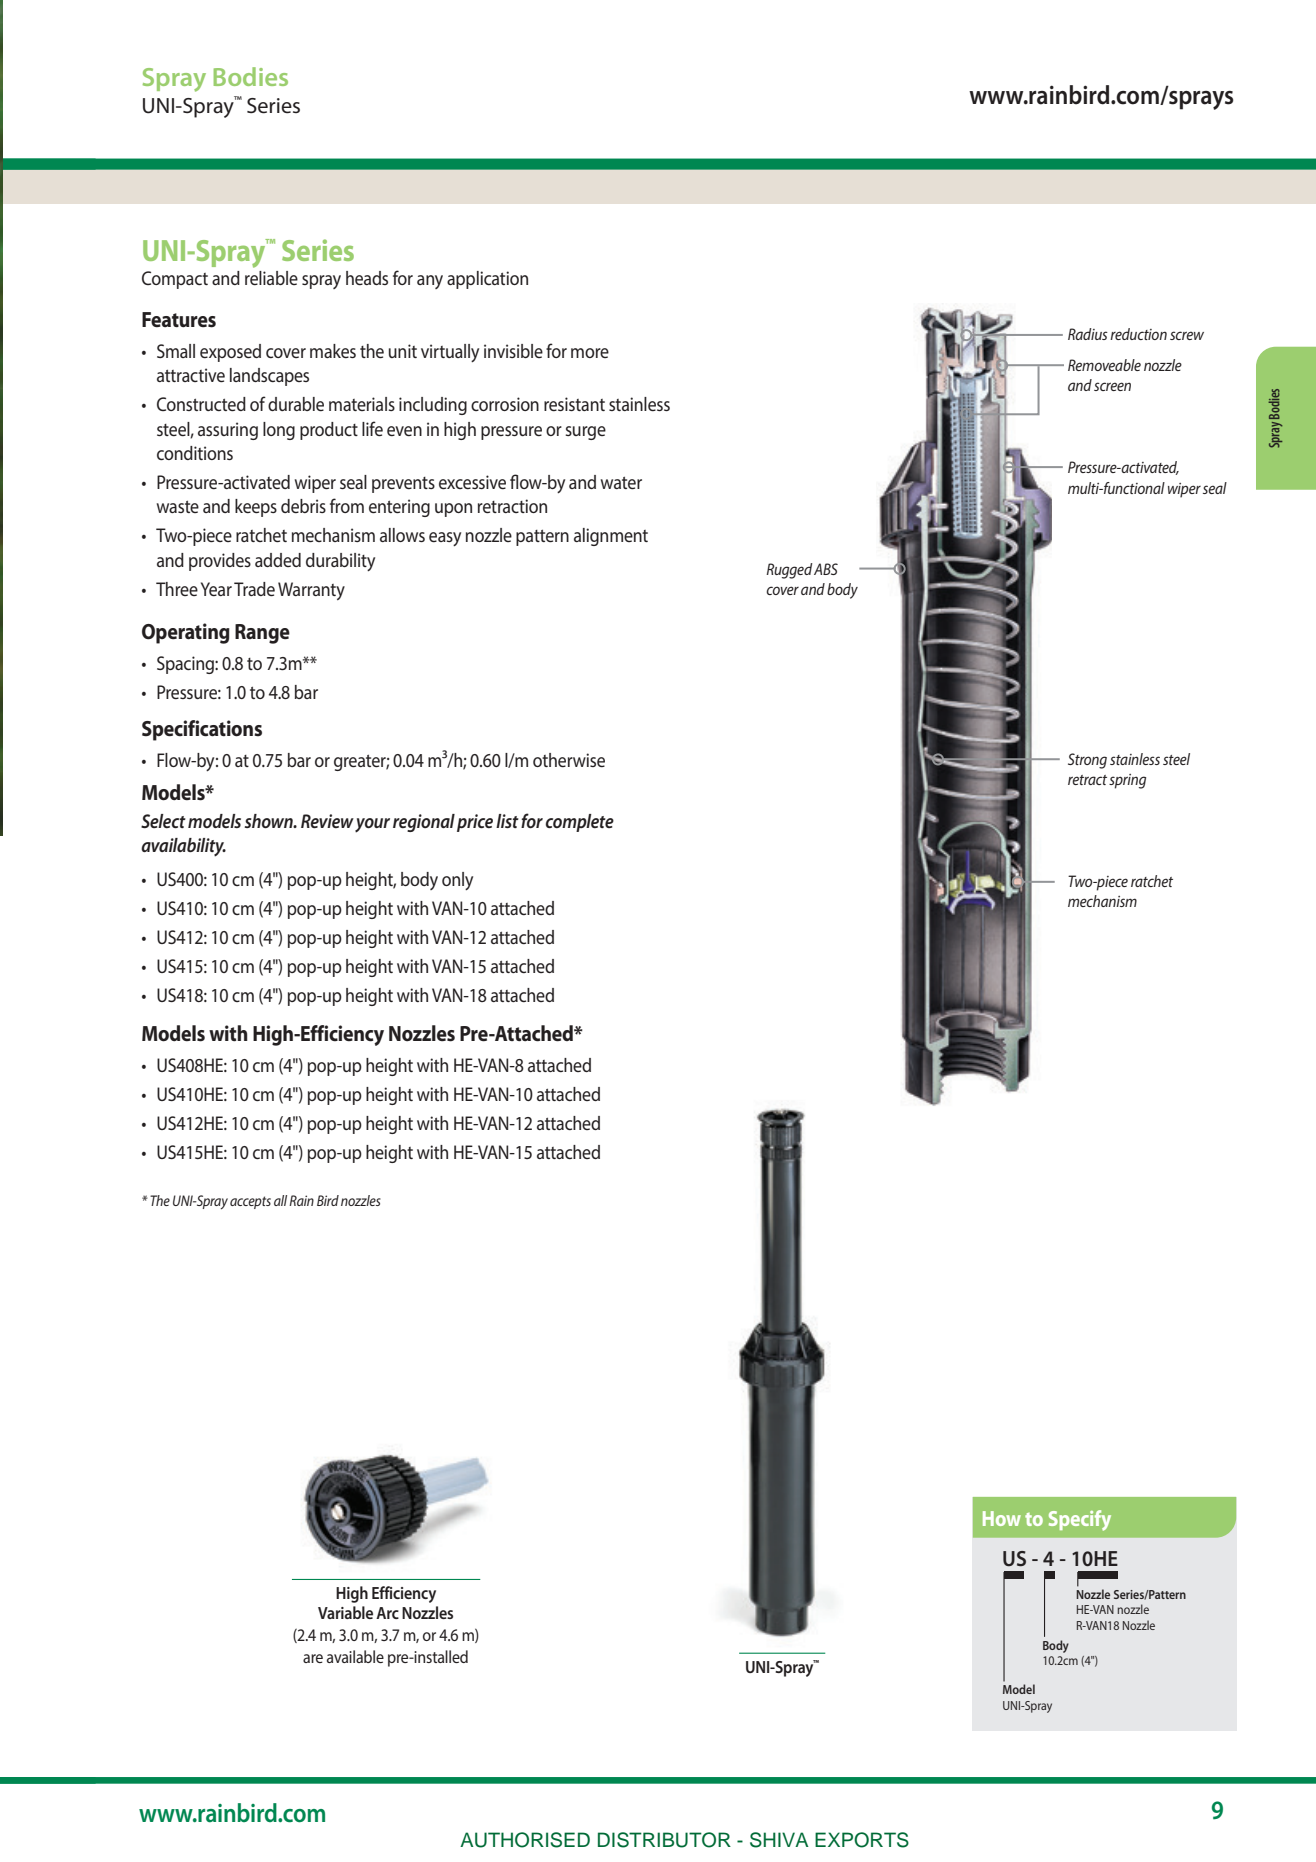 The height and width of the page is (1862, 1316). I want to click on more, so click(590, 353).
